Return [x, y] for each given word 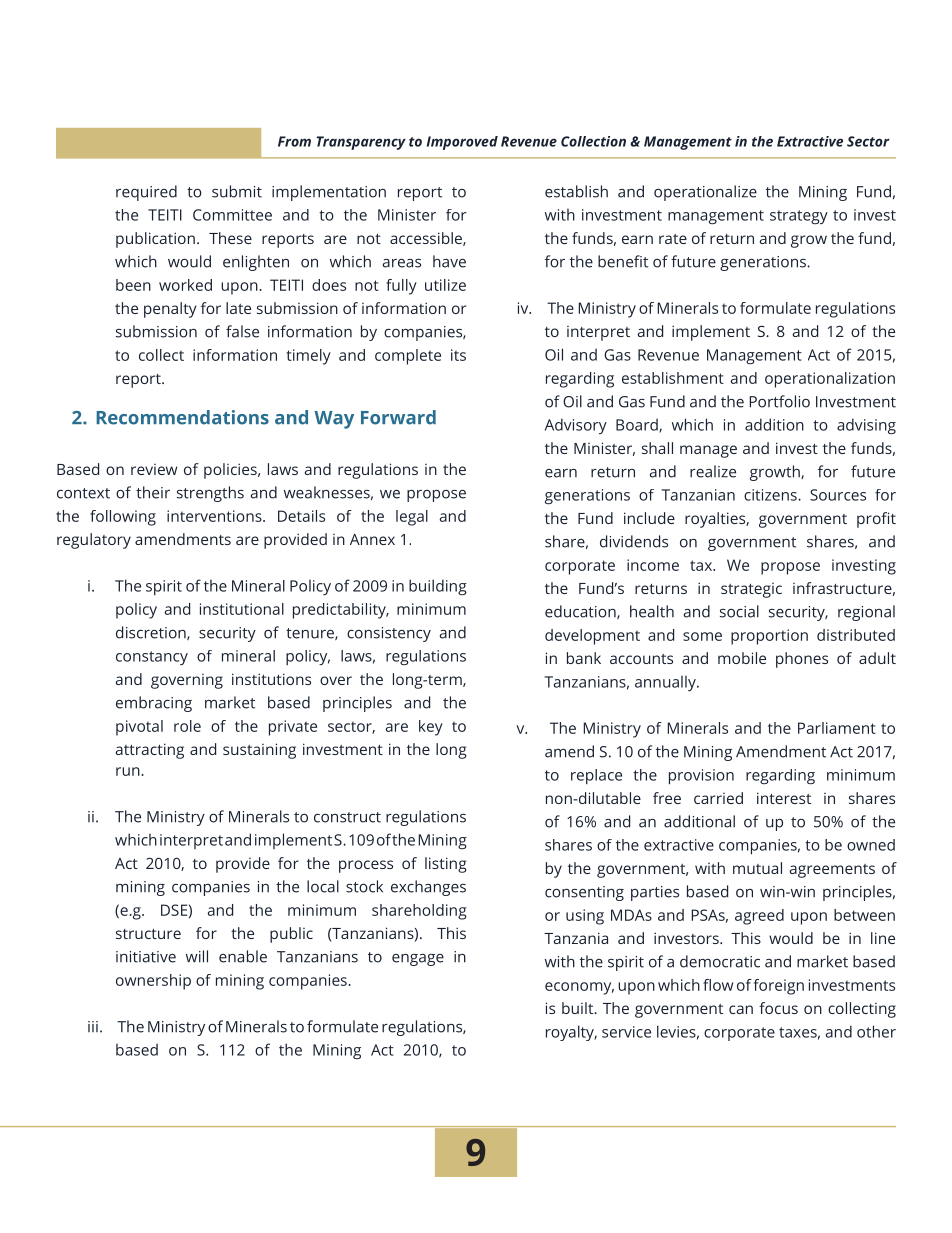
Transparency [361, 143]
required [146, 193]
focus [778, 1008]
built [579, 1008]
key [431, 728]
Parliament [837, 728]
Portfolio [779, 401]
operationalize [705, 193]
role [187, 726]
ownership [153, 982]
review [154, 469]
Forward [398, 417]
